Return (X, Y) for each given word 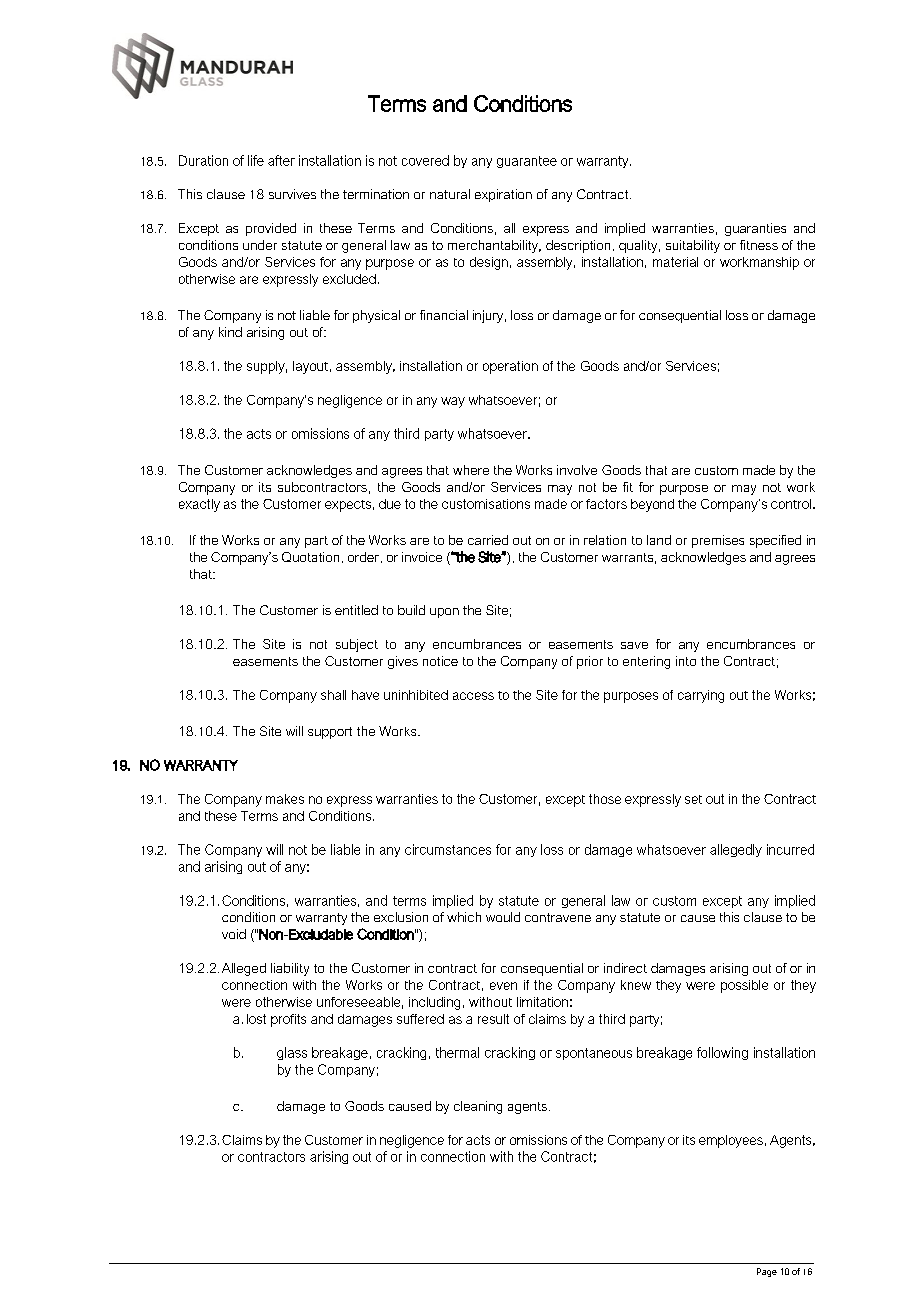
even (503, 986)
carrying (701, 696)
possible (744, 986)
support (330, 733)
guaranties (755, 229)
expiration (503, 195)
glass (292, 1053)
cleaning (478, 1107)
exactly (199, 505)
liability (290, 969)
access (473, 696)
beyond (652, 505)
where (471, 470)
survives (292, 194)
